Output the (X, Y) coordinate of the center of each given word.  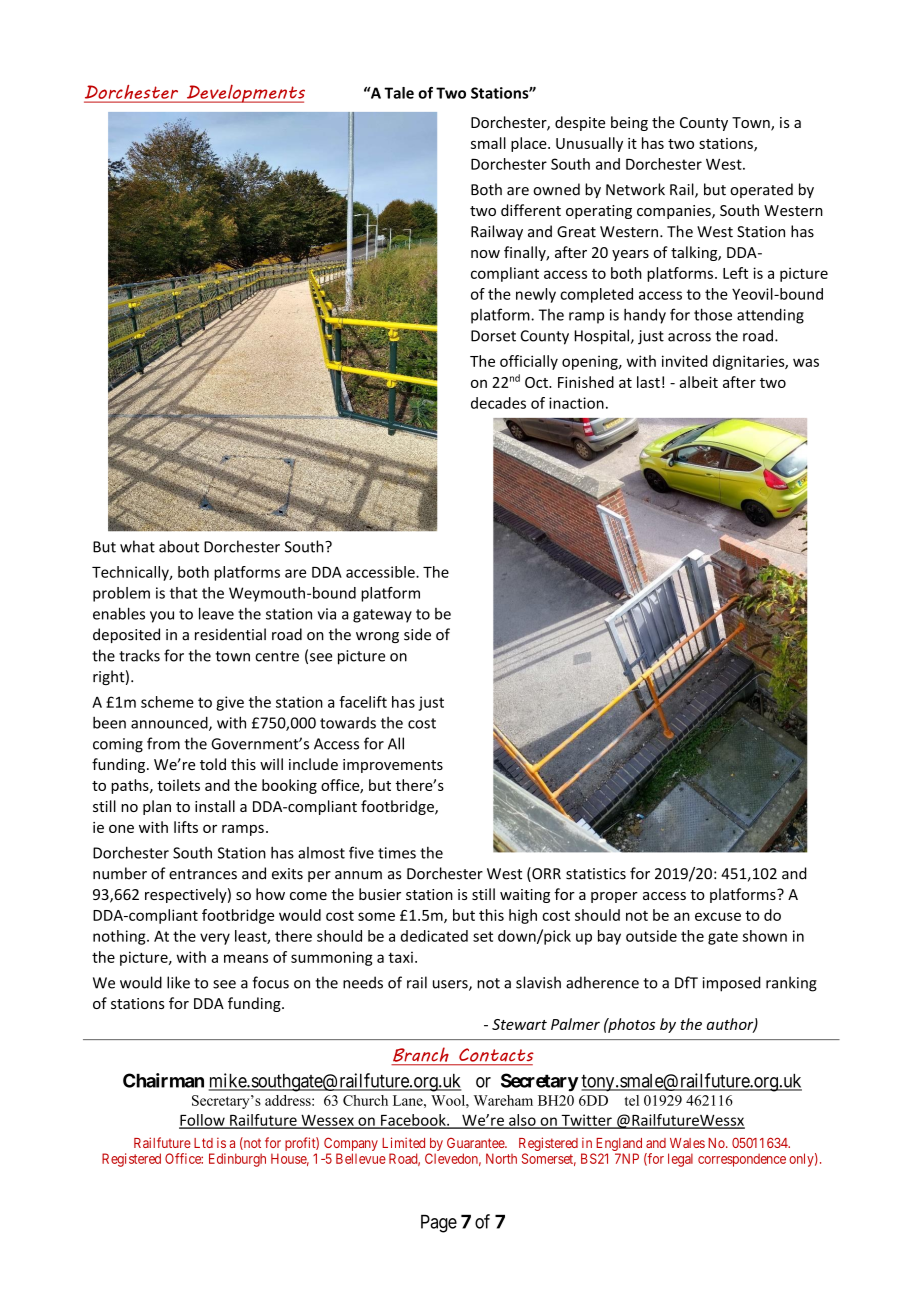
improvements (393, 766)
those (713, 314)
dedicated (434, 936)
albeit (698, 382)
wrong (377, 637)
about (179, 546)
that (184, 593)
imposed (732, 984)
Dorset (493, 336)
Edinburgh (237, 1160)
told (213, 764)
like (178, 982)
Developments (244, 93)
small (488, 143)
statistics (596, 874)
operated (761, 190)
